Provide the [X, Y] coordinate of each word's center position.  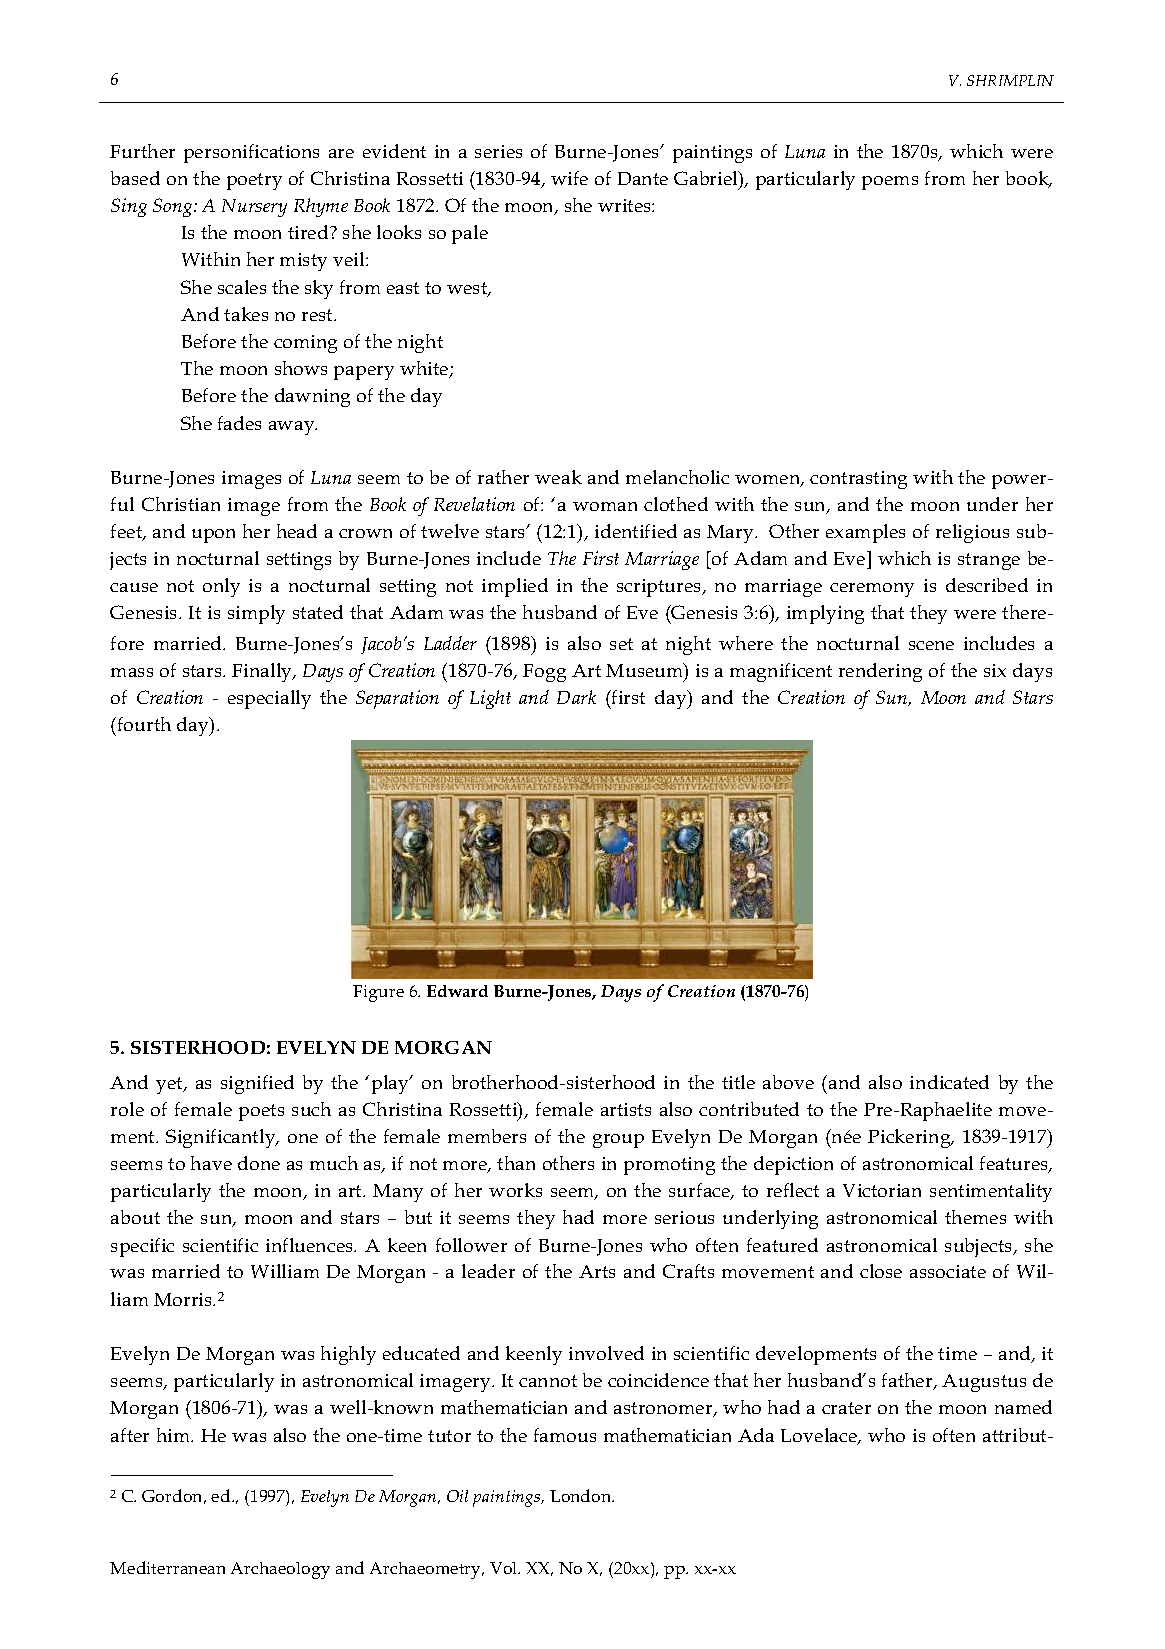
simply [256, 614]
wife [569, 178]
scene [931, 645]
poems [890, 183]
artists [626, 1109]
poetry [254, 181]
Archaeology [280, 1570]
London [582, 1495]
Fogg [544, 673]
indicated [949, 1082]
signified [257, 1084]
